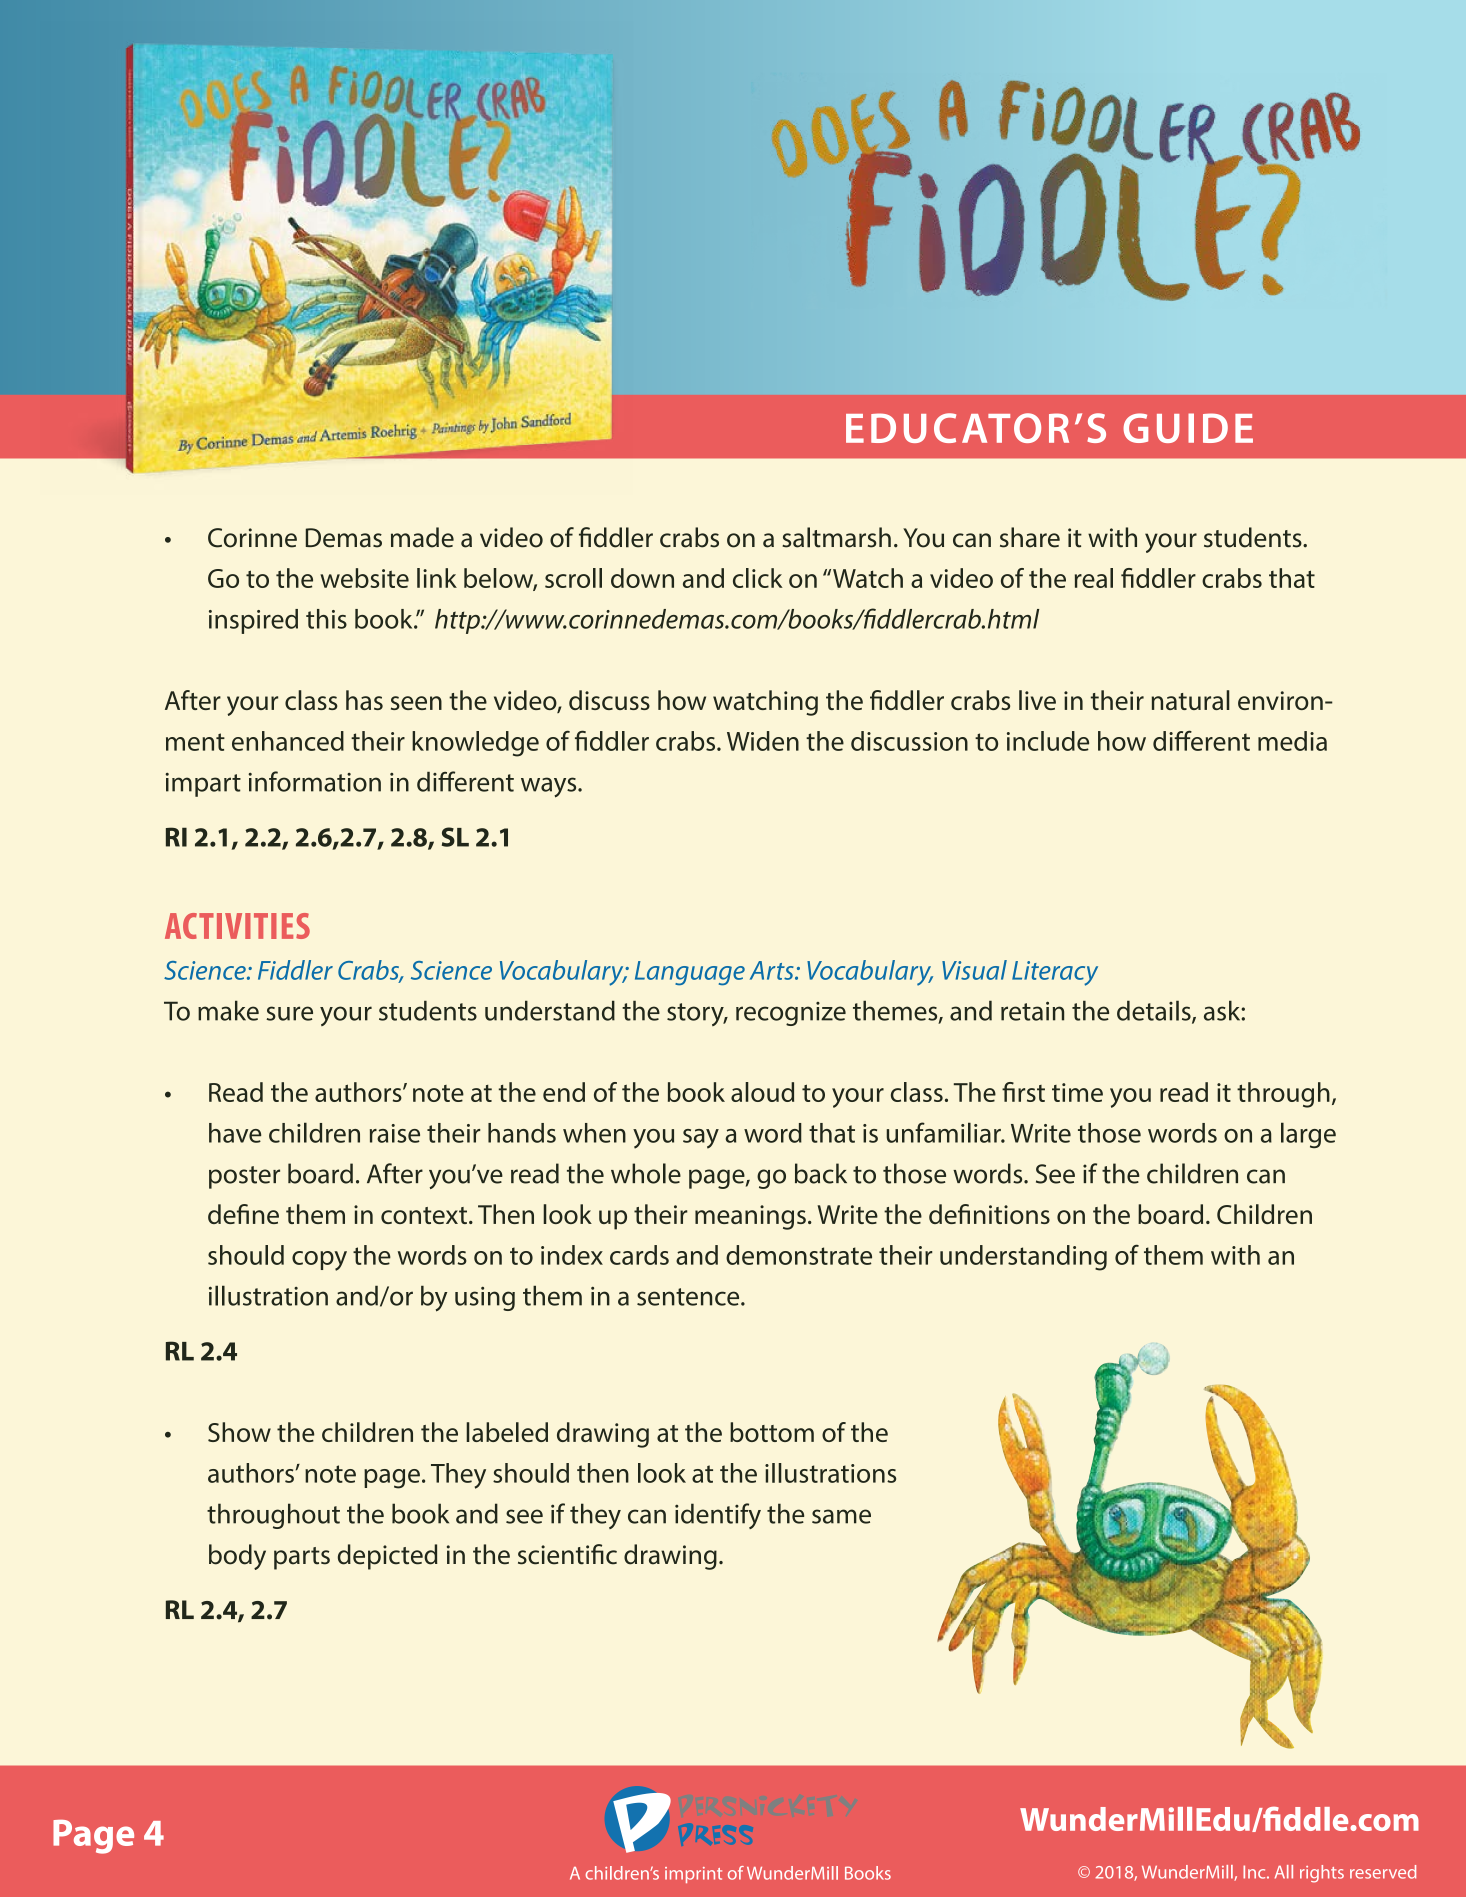 This image has width=1466, height=1897. What do you see at coordinates (422, 537) in the image?
I see `made` at bounding box center [422, 537].
